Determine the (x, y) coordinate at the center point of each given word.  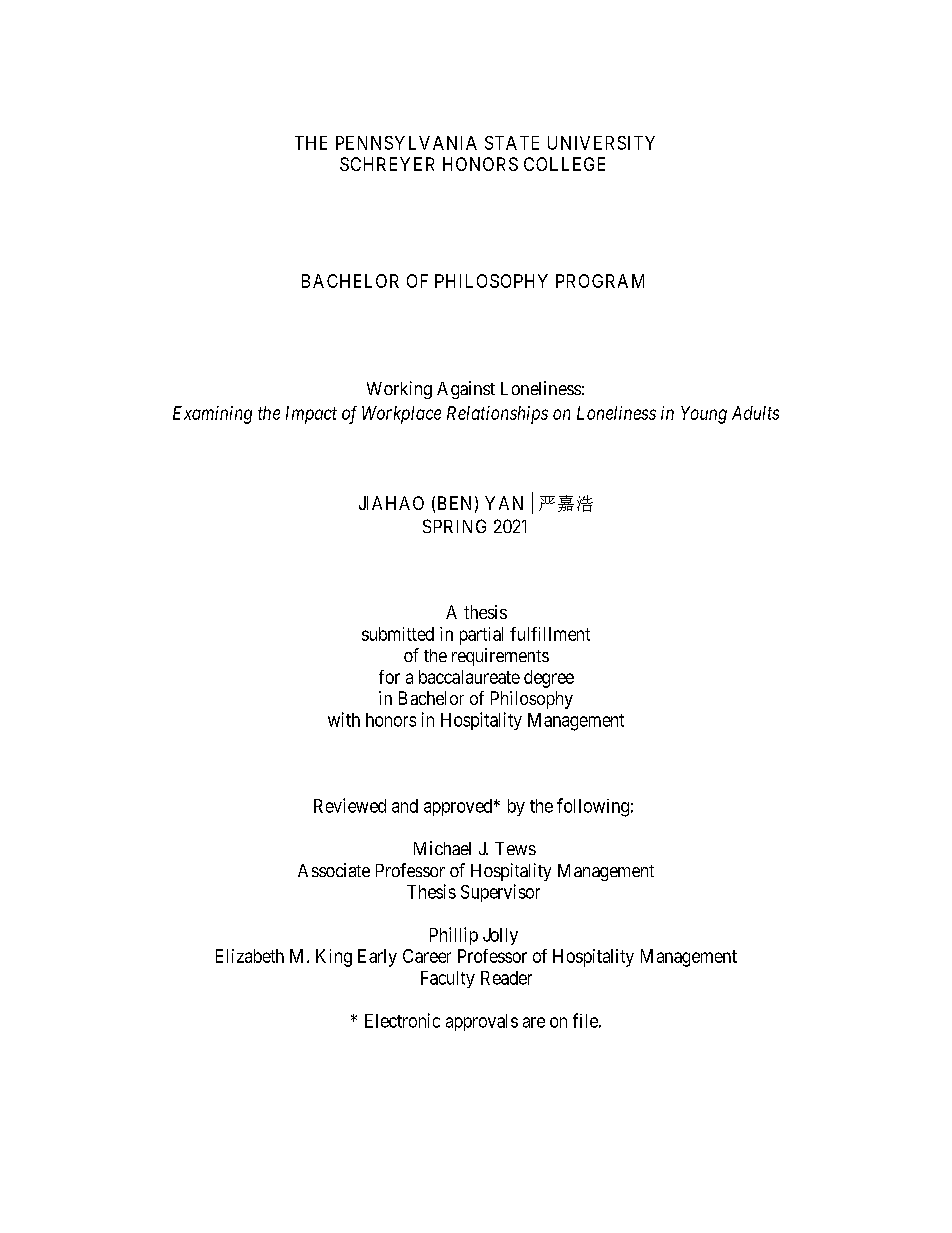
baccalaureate (469, 677)
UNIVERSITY (601, 143)
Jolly (500, 936)
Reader (506, 978)
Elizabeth (250, 956)
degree (549, 679)
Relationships (497, 415)
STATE (512, 143)
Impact (311, 415)
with (344, 719)
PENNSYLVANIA (406, 143)
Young (704, 415)
